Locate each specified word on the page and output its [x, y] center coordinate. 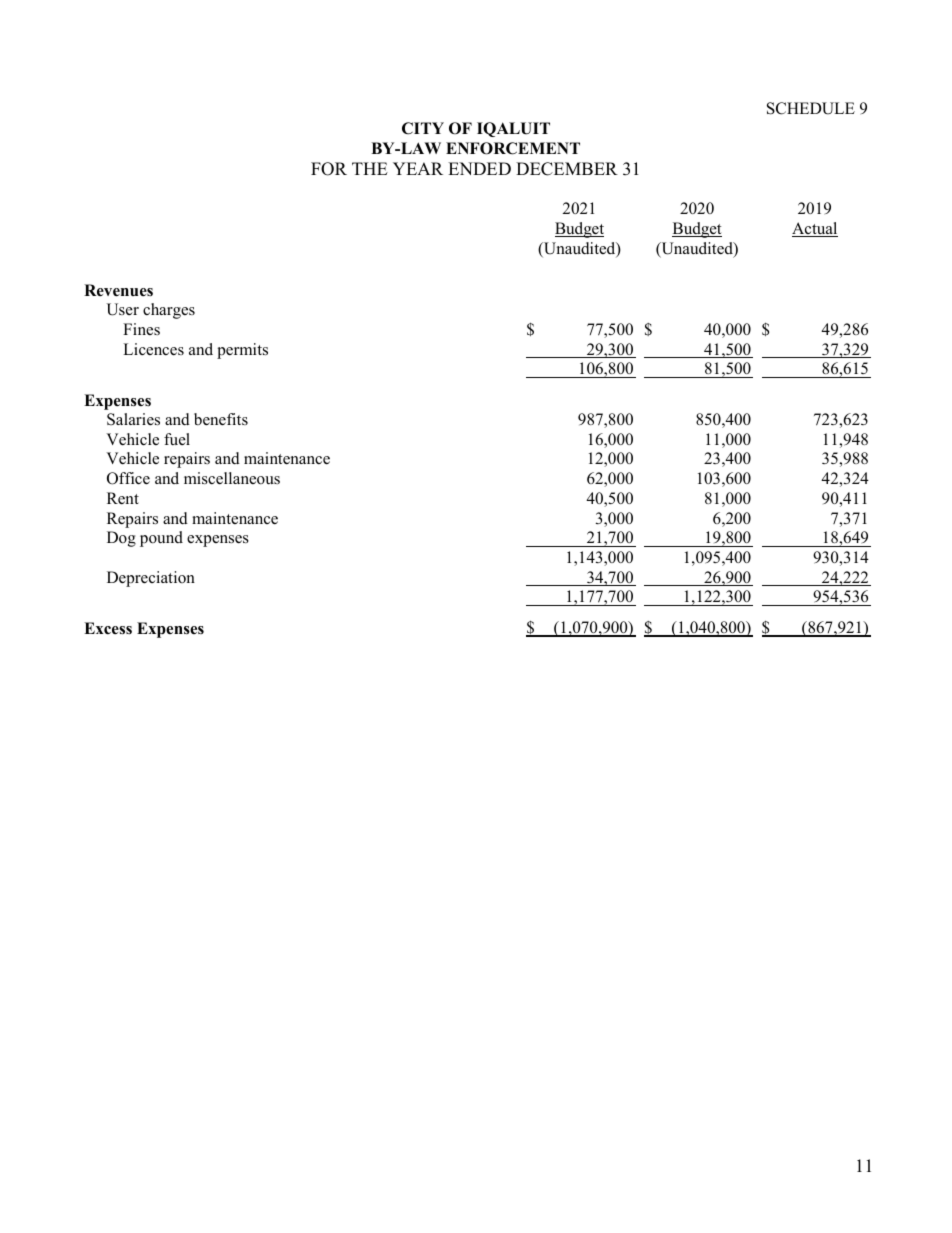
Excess [108, 628]
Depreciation [151, 579]
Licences [153, 349]
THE [370, 168]
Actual [815, 229]
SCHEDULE [811, 108]
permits [242, 351]
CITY [423, 128]
